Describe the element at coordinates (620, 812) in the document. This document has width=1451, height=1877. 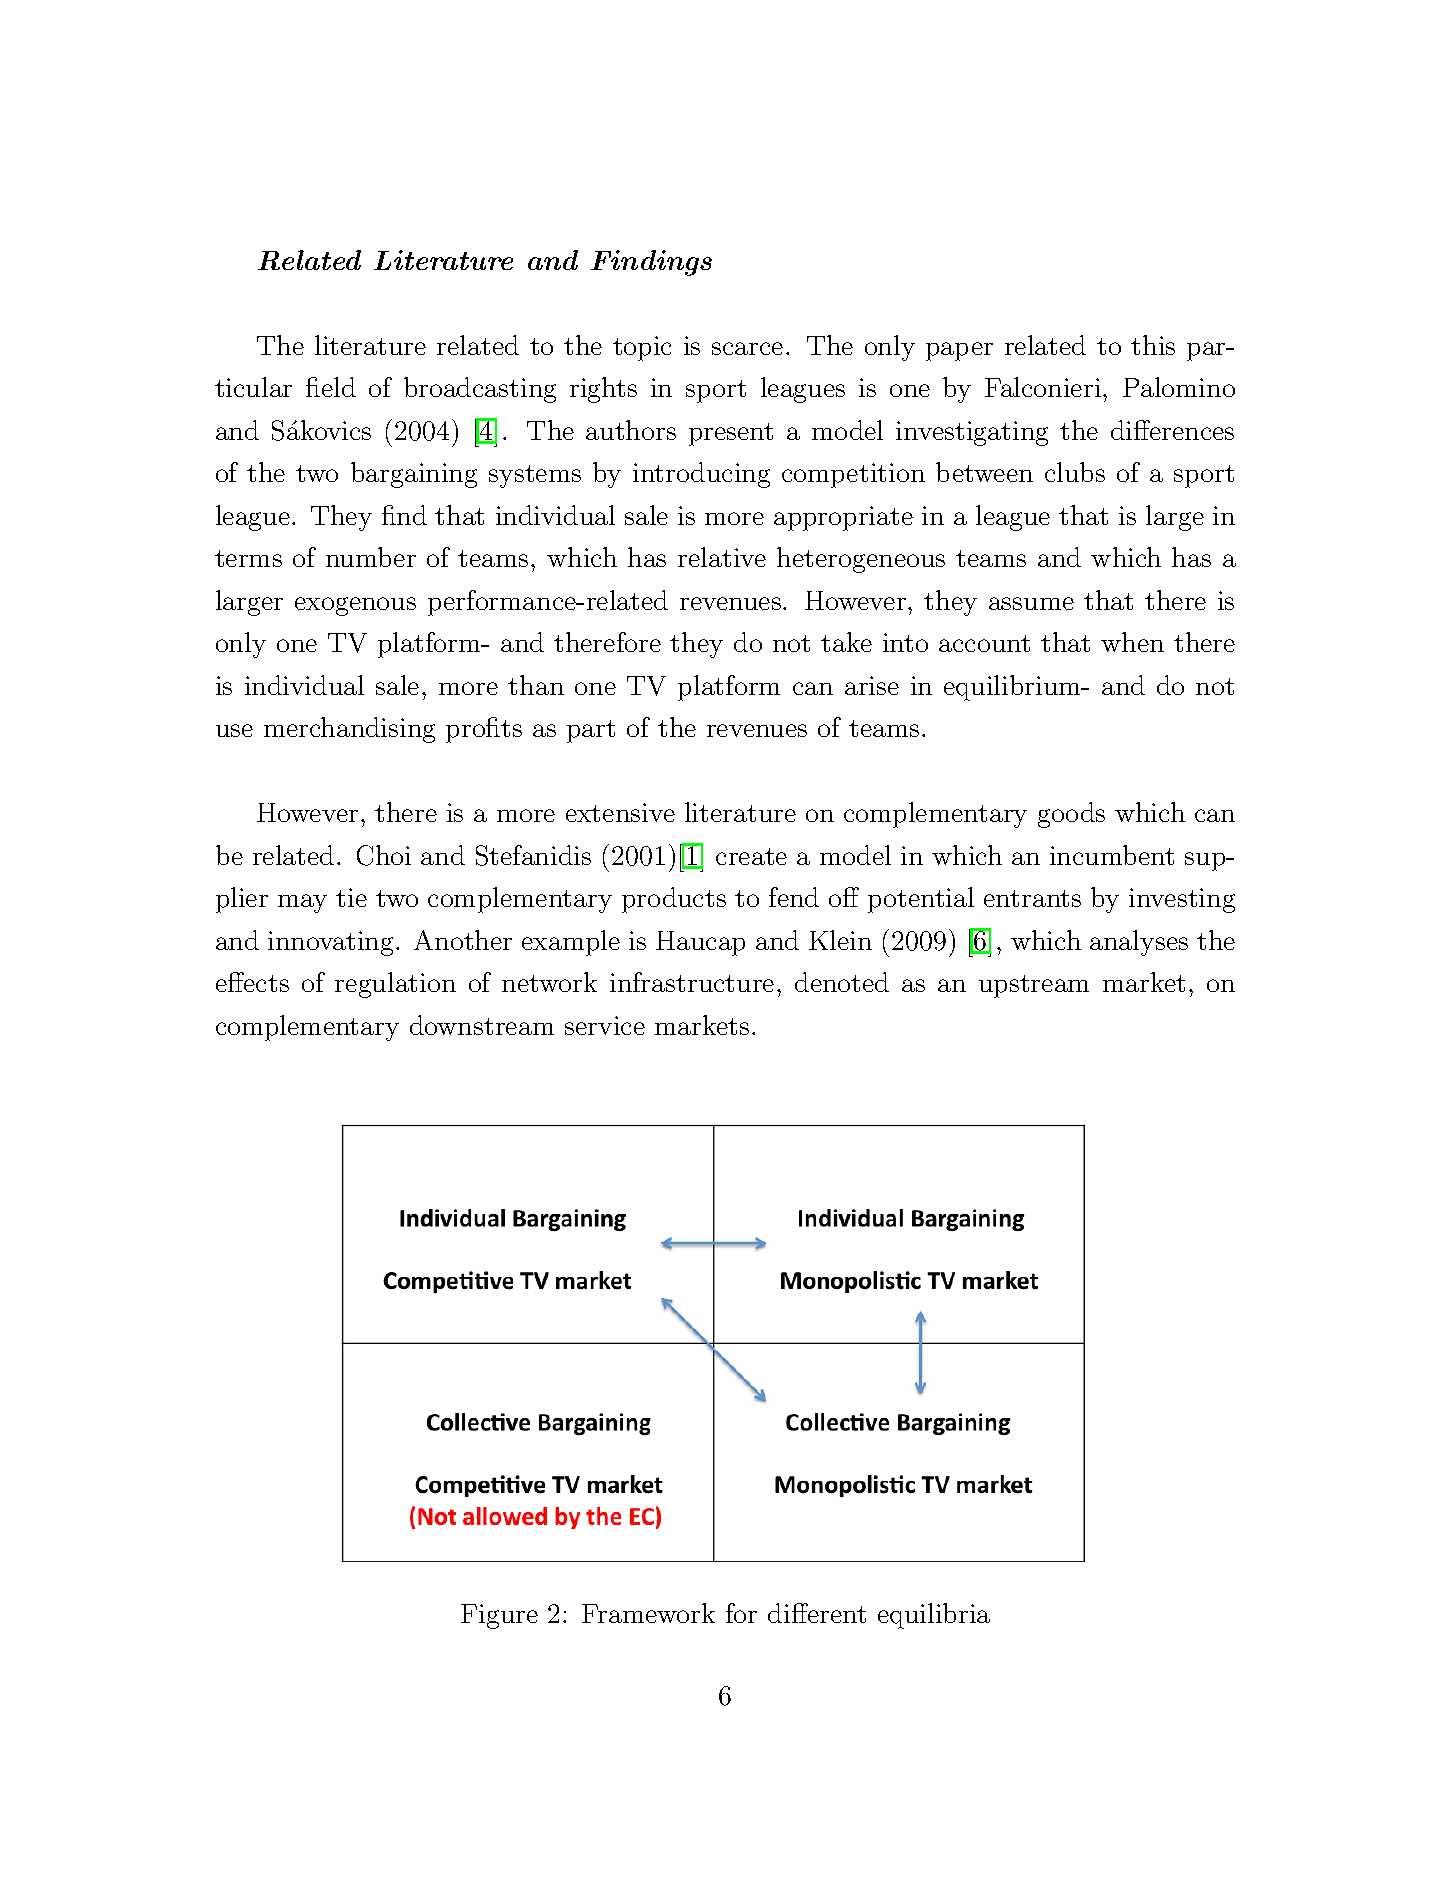
I see `extensive` at that location.
